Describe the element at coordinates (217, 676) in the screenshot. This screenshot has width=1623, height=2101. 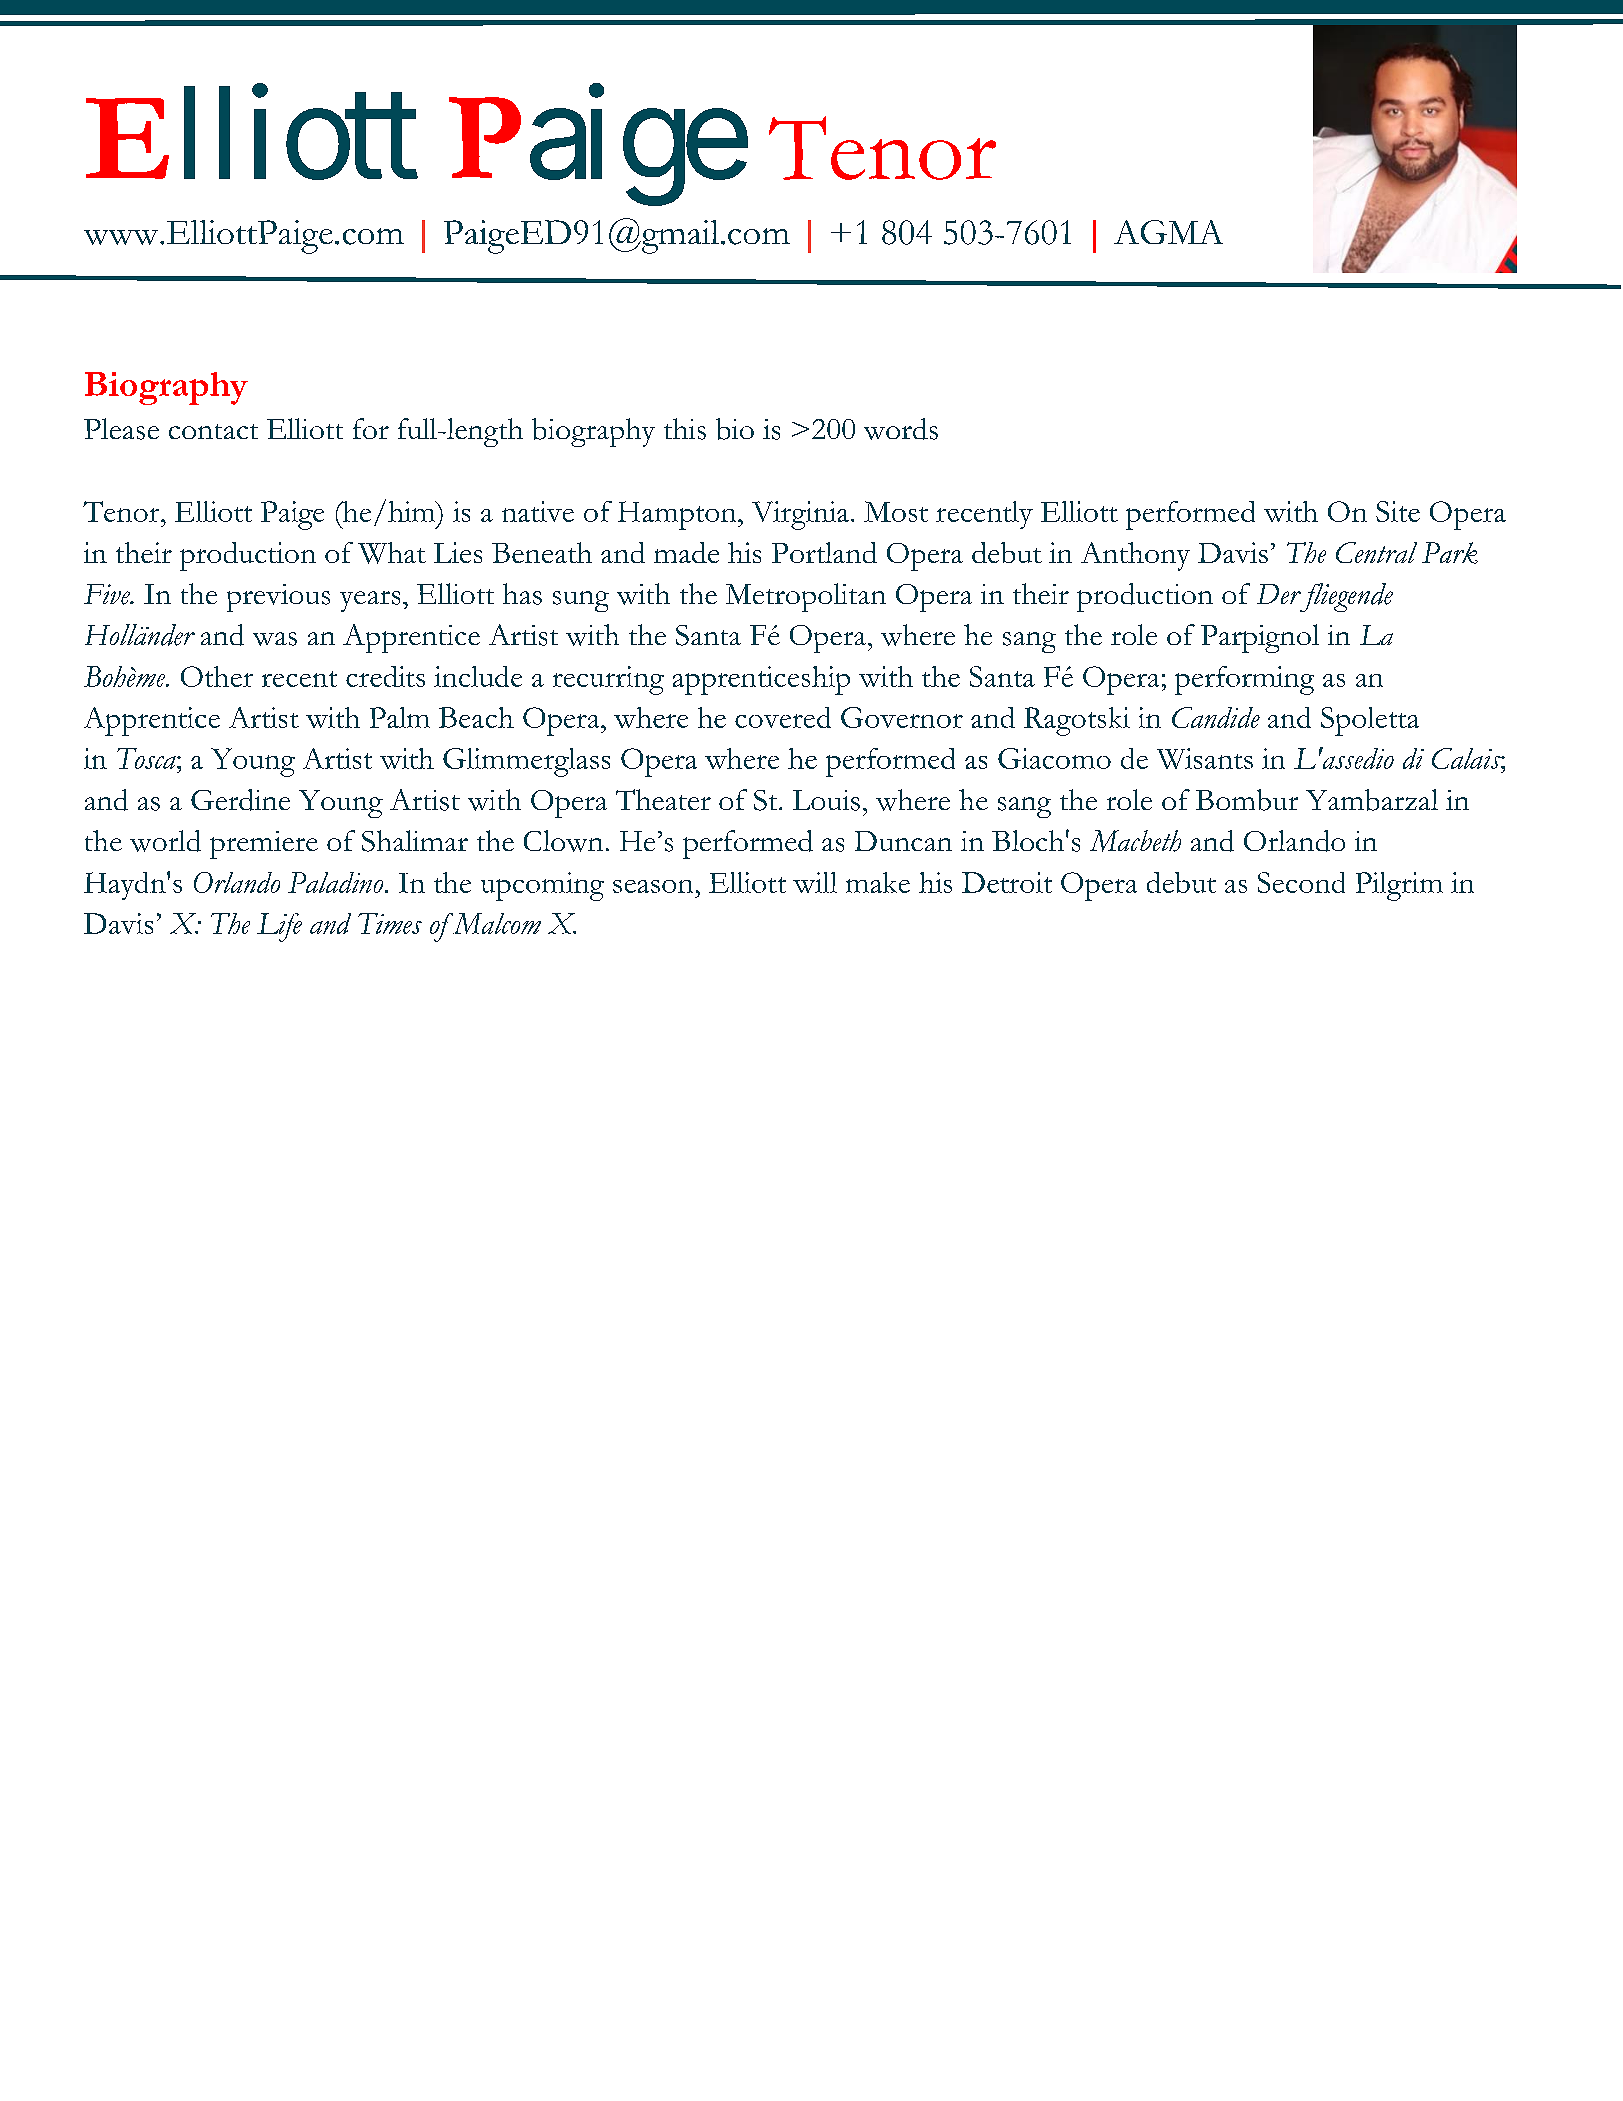
I see `Other` at that location.
